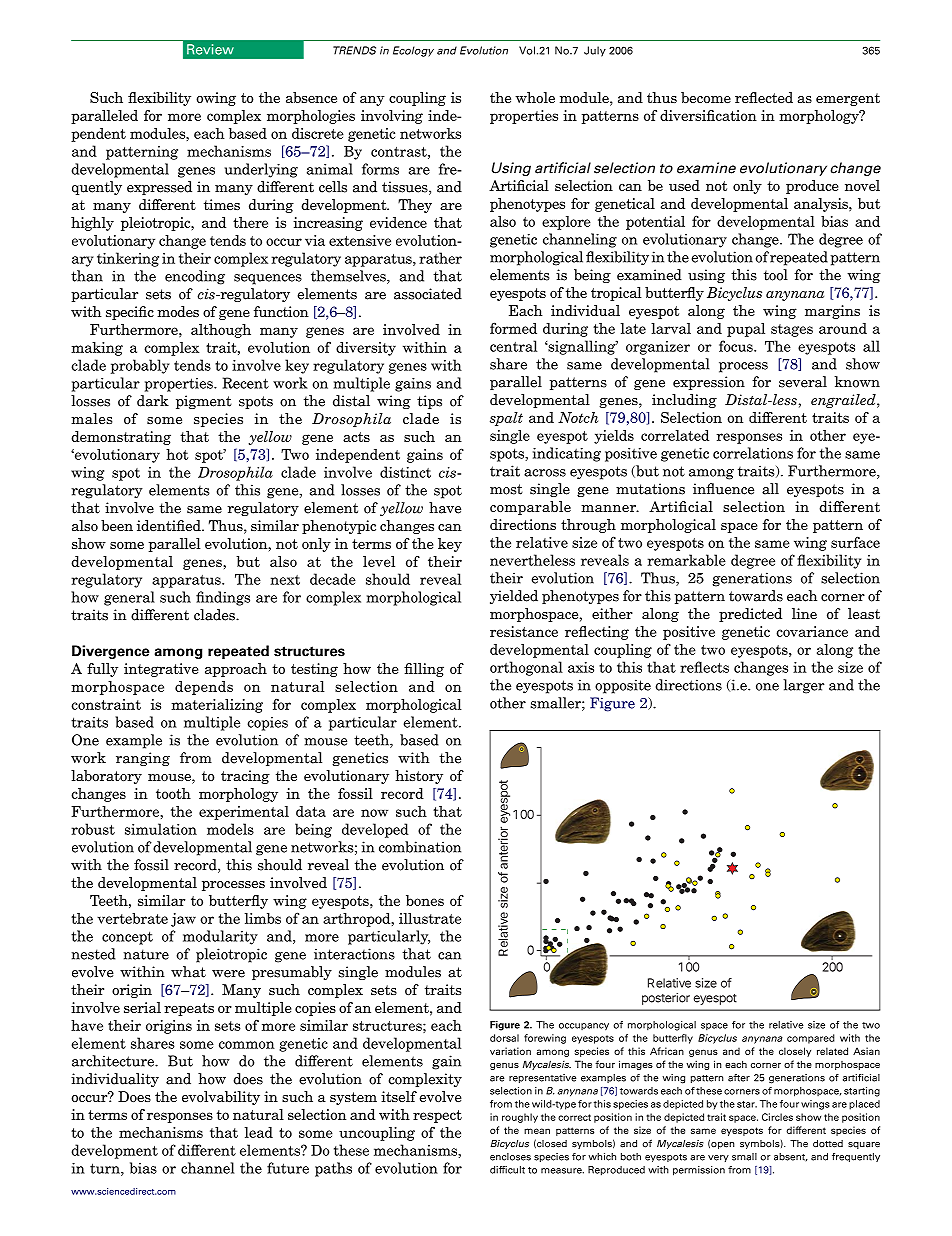 This image has width=952, height=1236. I want to click on hot, so click(177, 454).
